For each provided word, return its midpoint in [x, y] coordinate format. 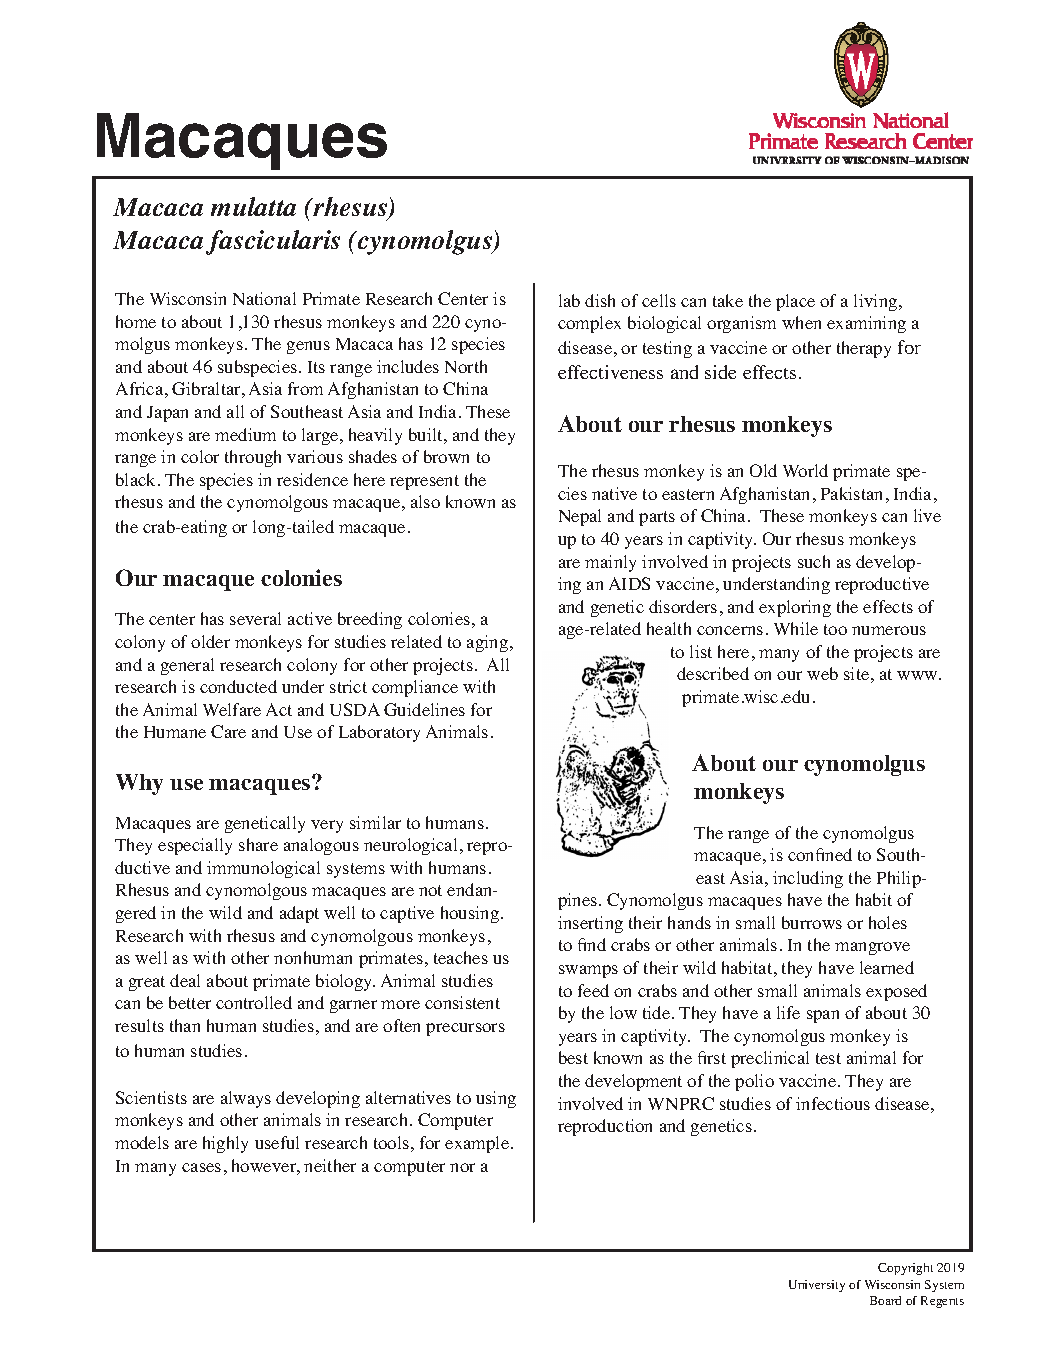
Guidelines [424, 709]
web [822, 673]
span [823, 1016]
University [817, 1286]
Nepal [580, 517]
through [253, 458]
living [877, 302]
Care [228, 731]
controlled [254, 1002]
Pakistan [851, 493]
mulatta [253, 206]
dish [600, 300]
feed [593, 990]
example [478, 1144]
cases [201, 1167]
